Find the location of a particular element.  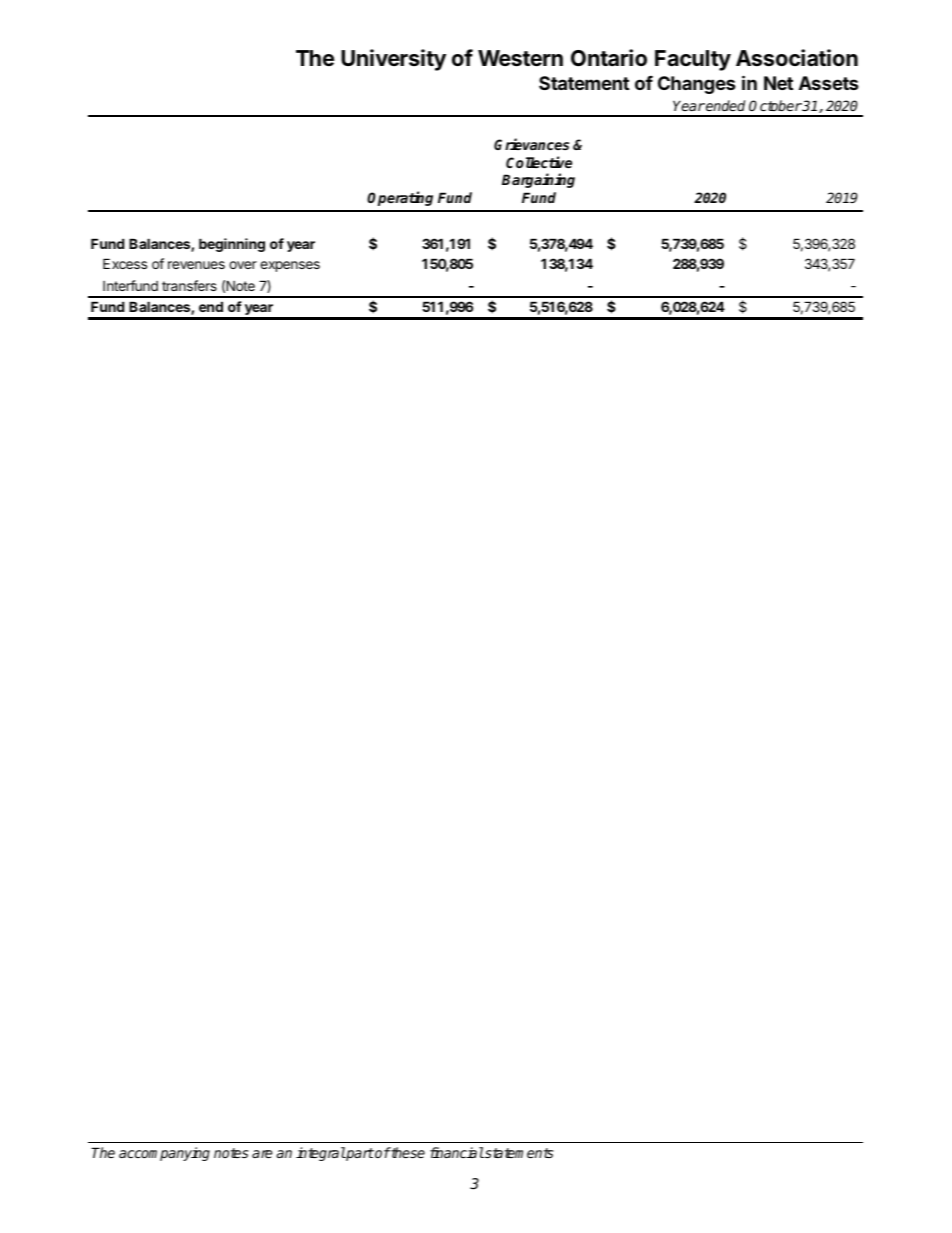

Collective is located at coordinates (539, 162).
